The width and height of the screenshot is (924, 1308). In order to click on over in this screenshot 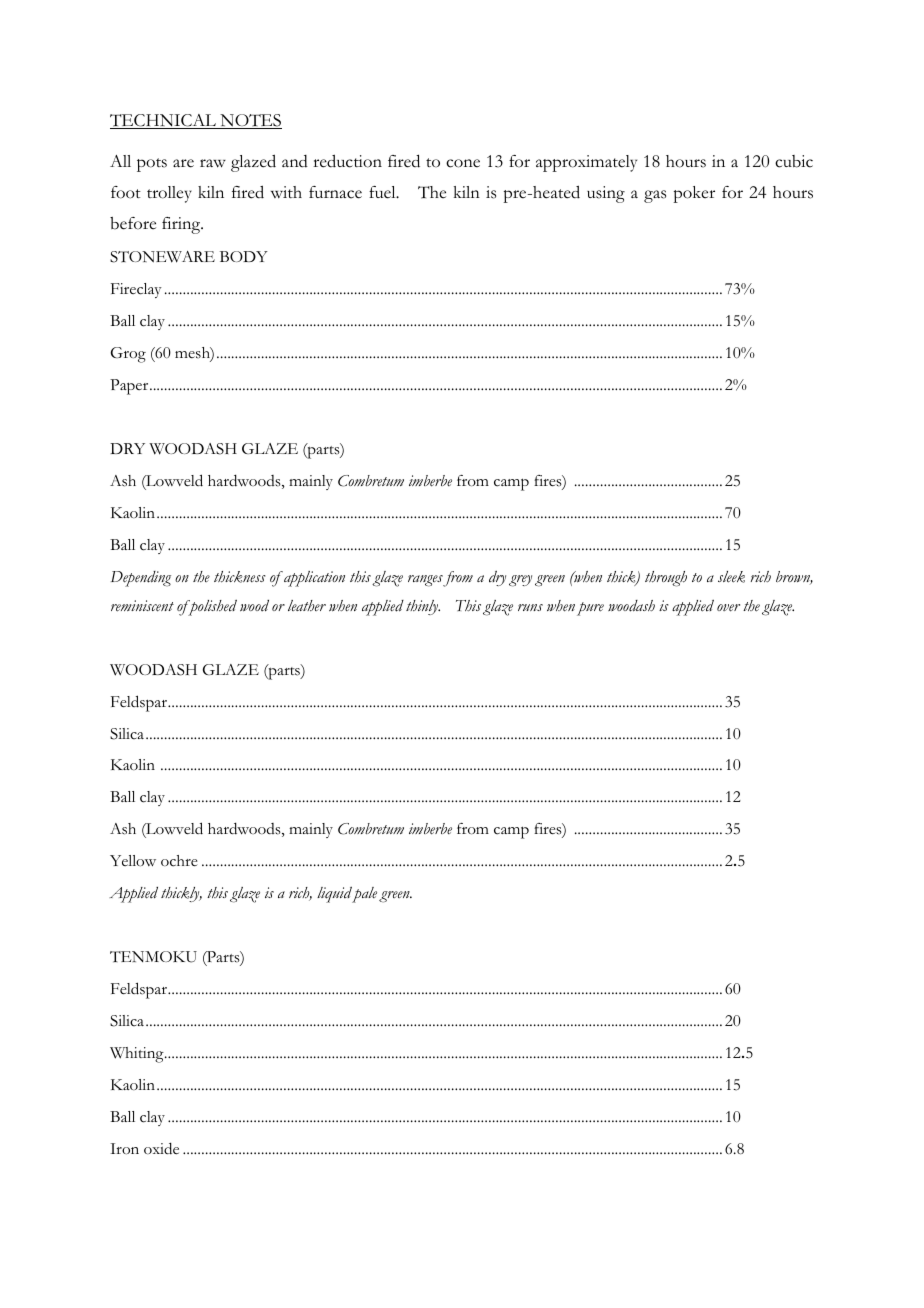, I will do `click(728, 608)`.
